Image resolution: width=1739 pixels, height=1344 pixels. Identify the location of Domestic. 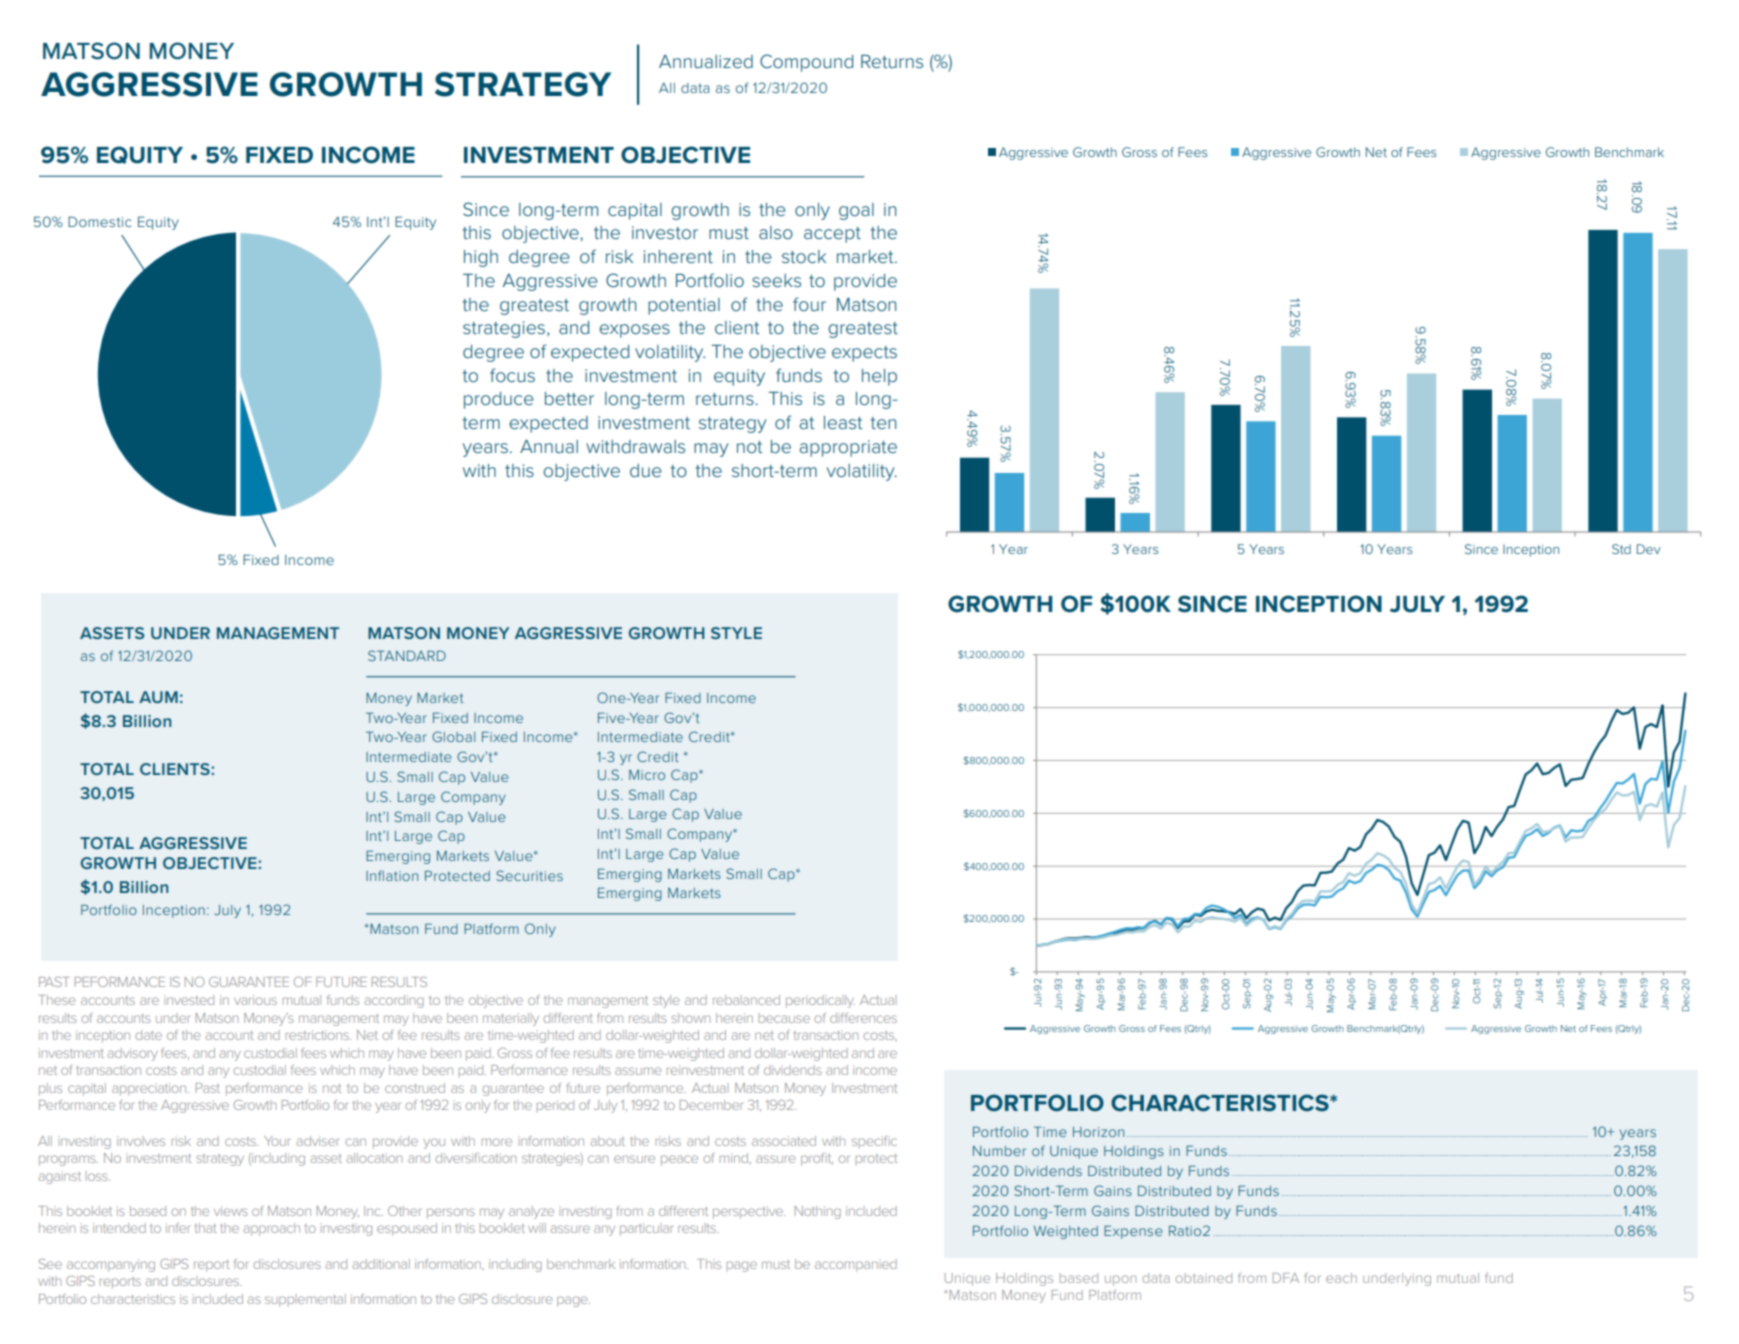
(100, 221).
